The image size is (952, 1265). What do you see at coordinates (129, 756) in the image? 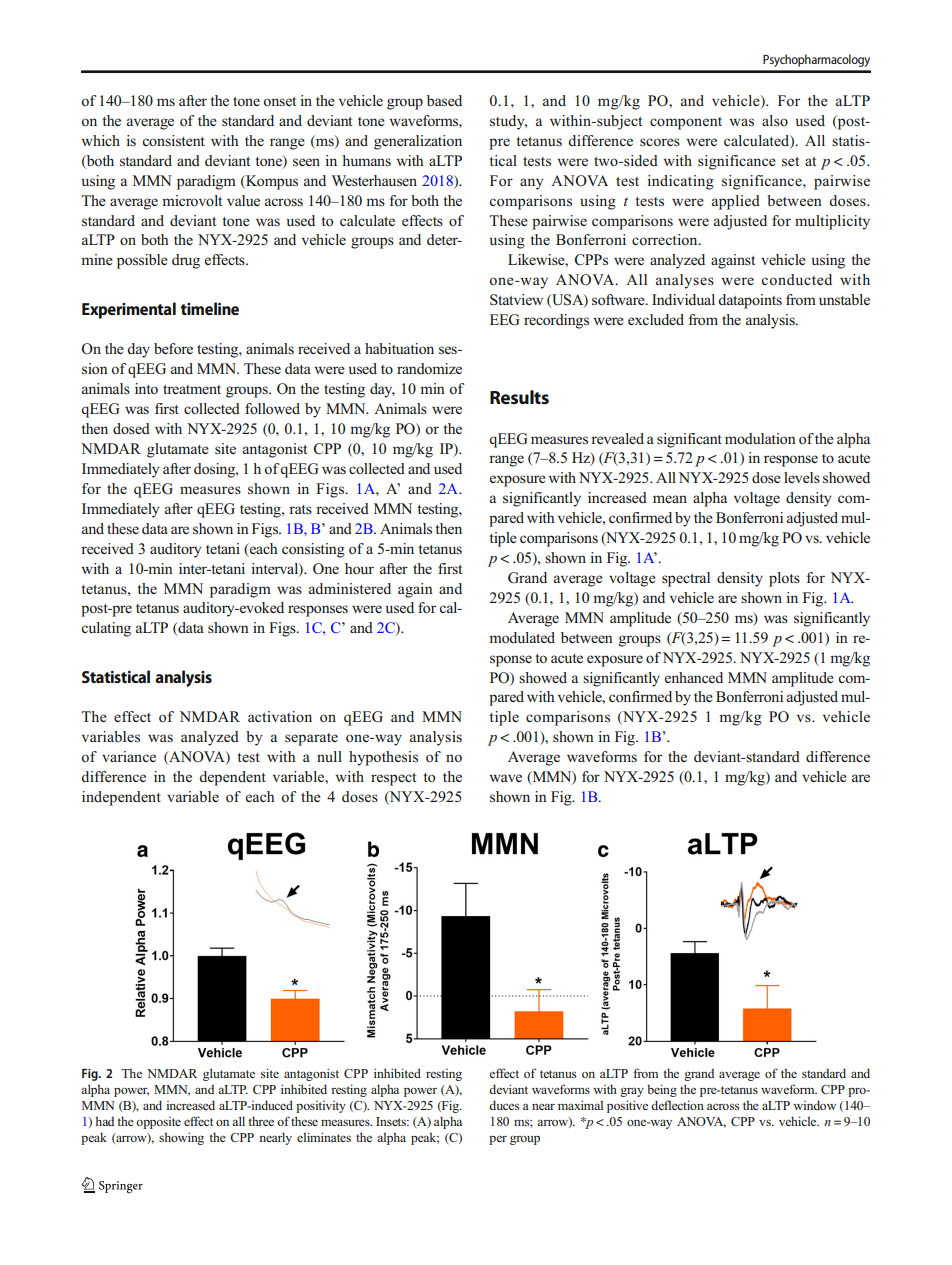
I see `variance` at bounding box center [129, 756].
